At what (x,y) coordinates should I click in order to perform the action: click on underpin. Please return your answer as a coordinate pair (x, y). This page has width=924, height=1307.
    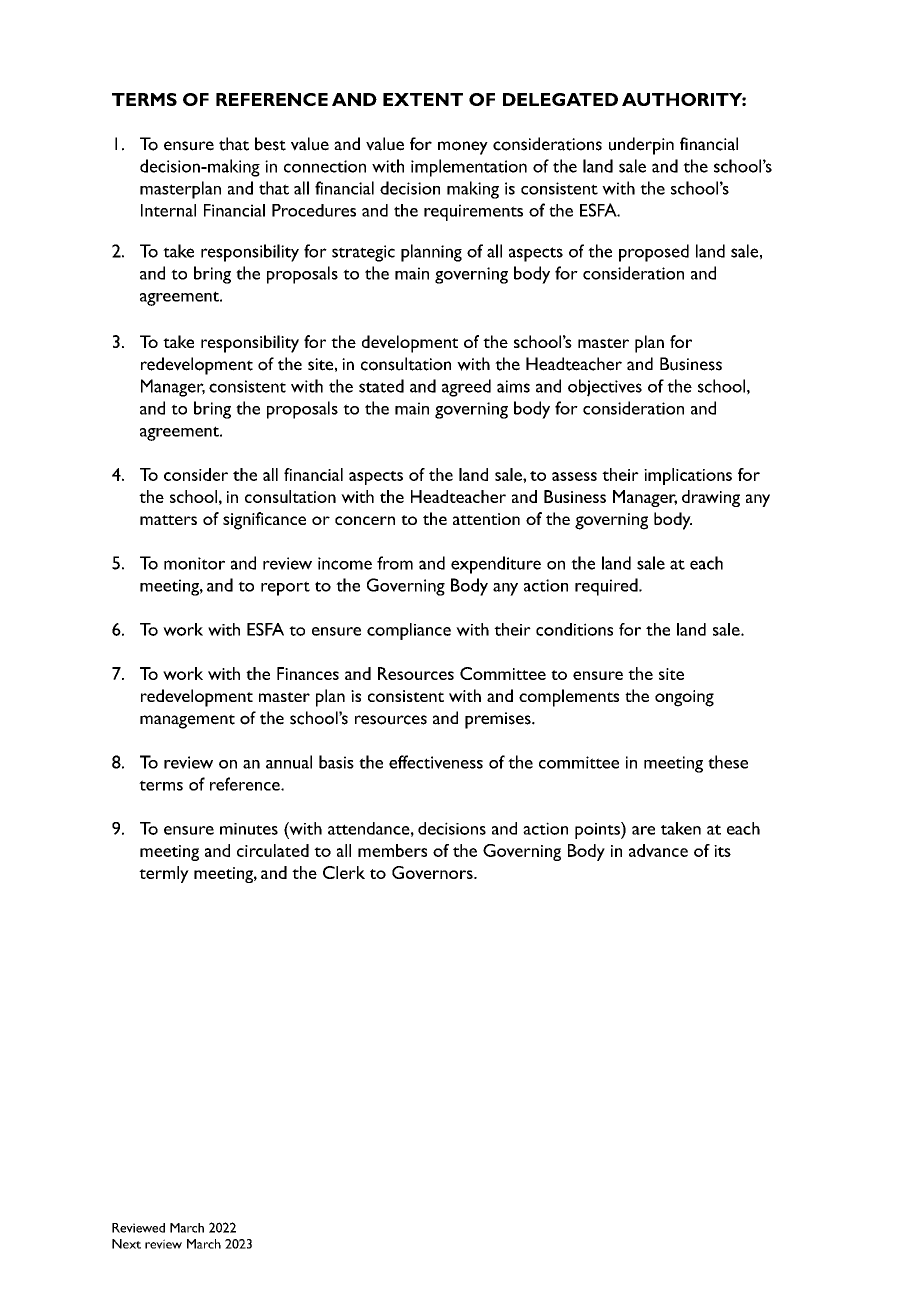
    Looking at the image, I should click on (641, 146).
